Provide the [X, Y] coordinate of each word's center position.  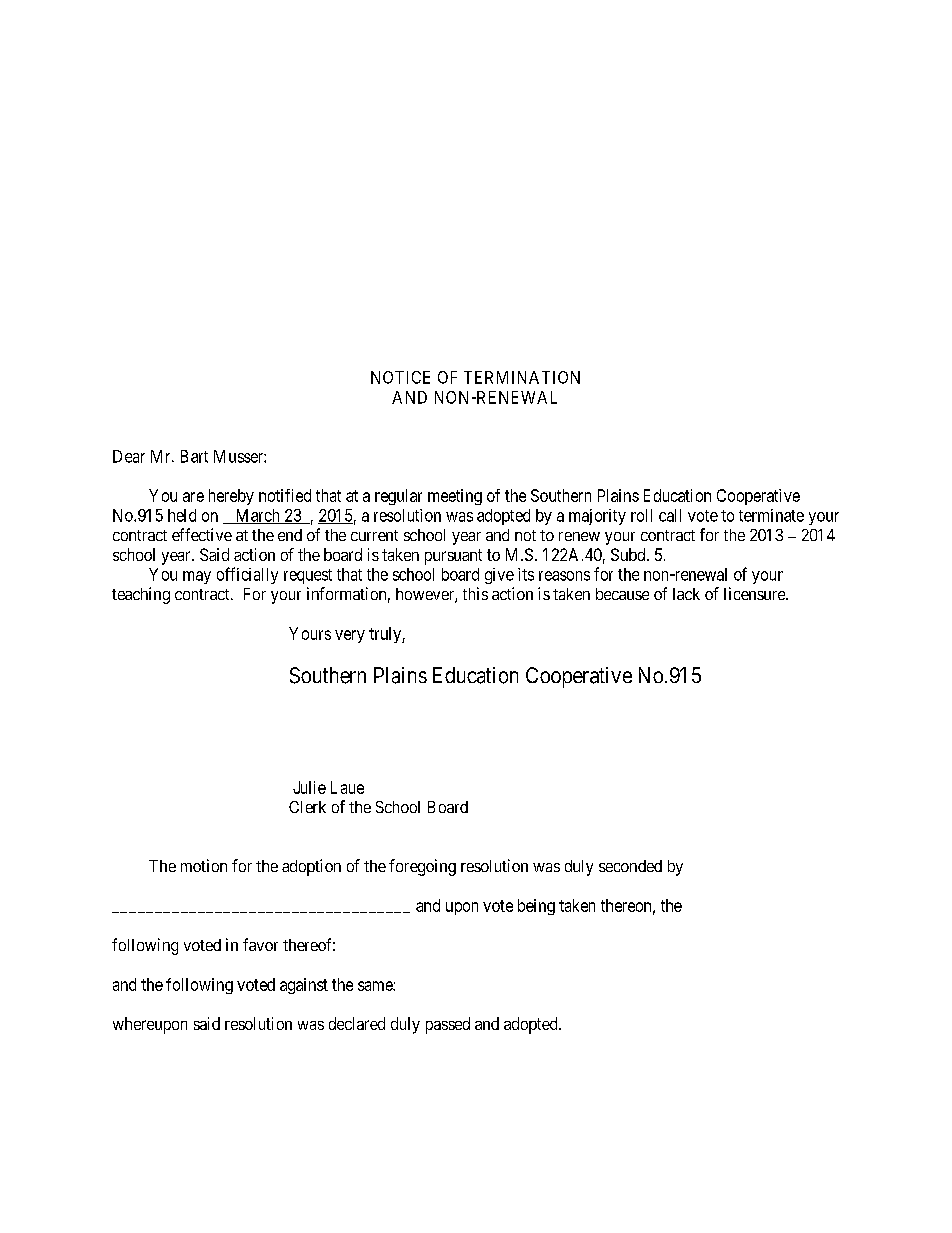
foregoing [422, 867]
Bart [194, 456]
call [670, 515]
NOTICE [400, 377]
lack [686, 594]
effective [202, 534]
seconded [630, 866]
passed [448, 1025]
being [536, 907]
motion [204, 865]
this [475, 593]
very [350, 636]
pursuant [453, 557]
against [304, 986]
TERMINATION [522, 377]
